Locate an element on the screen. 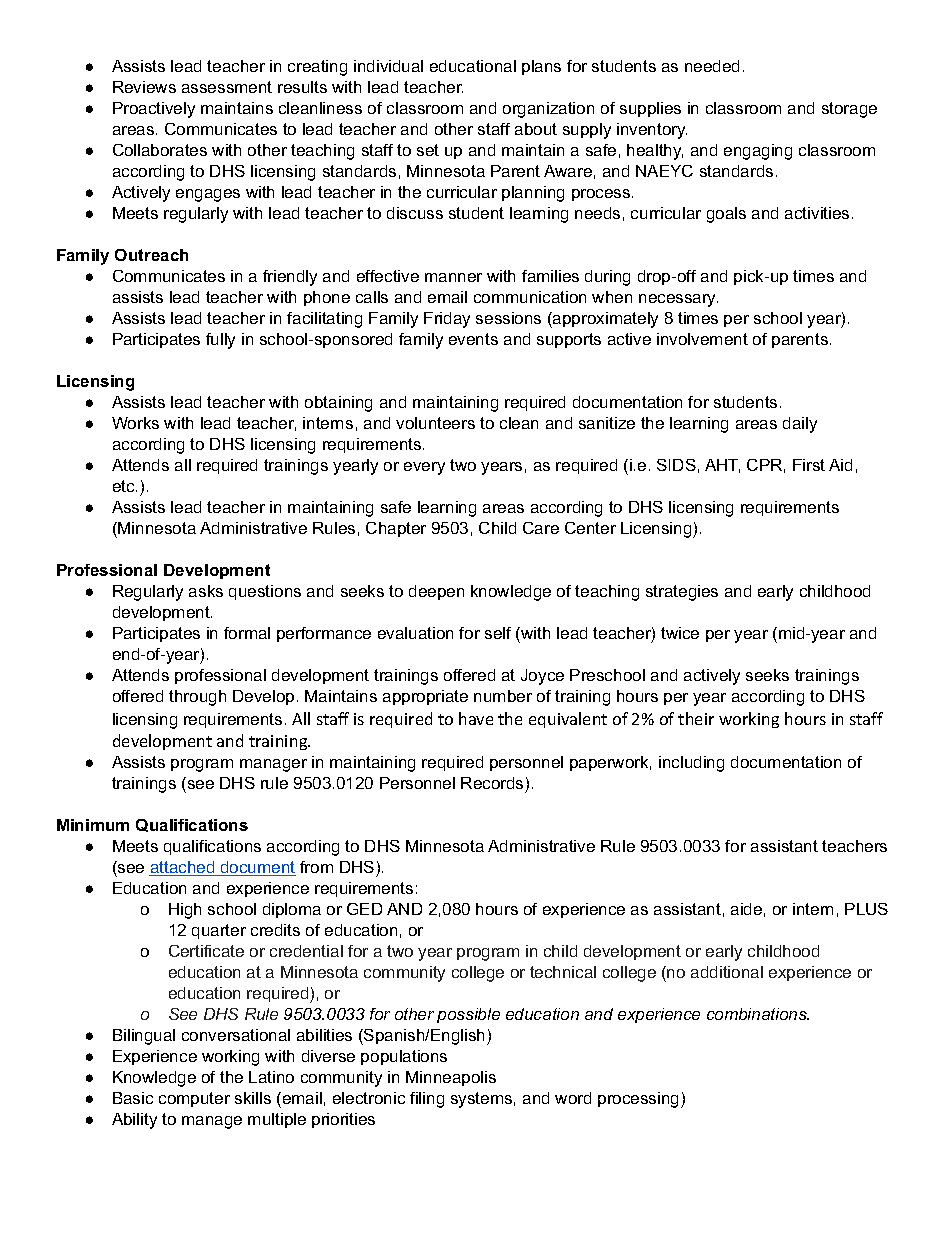  volunteers is located at coordinates (435, 423).
